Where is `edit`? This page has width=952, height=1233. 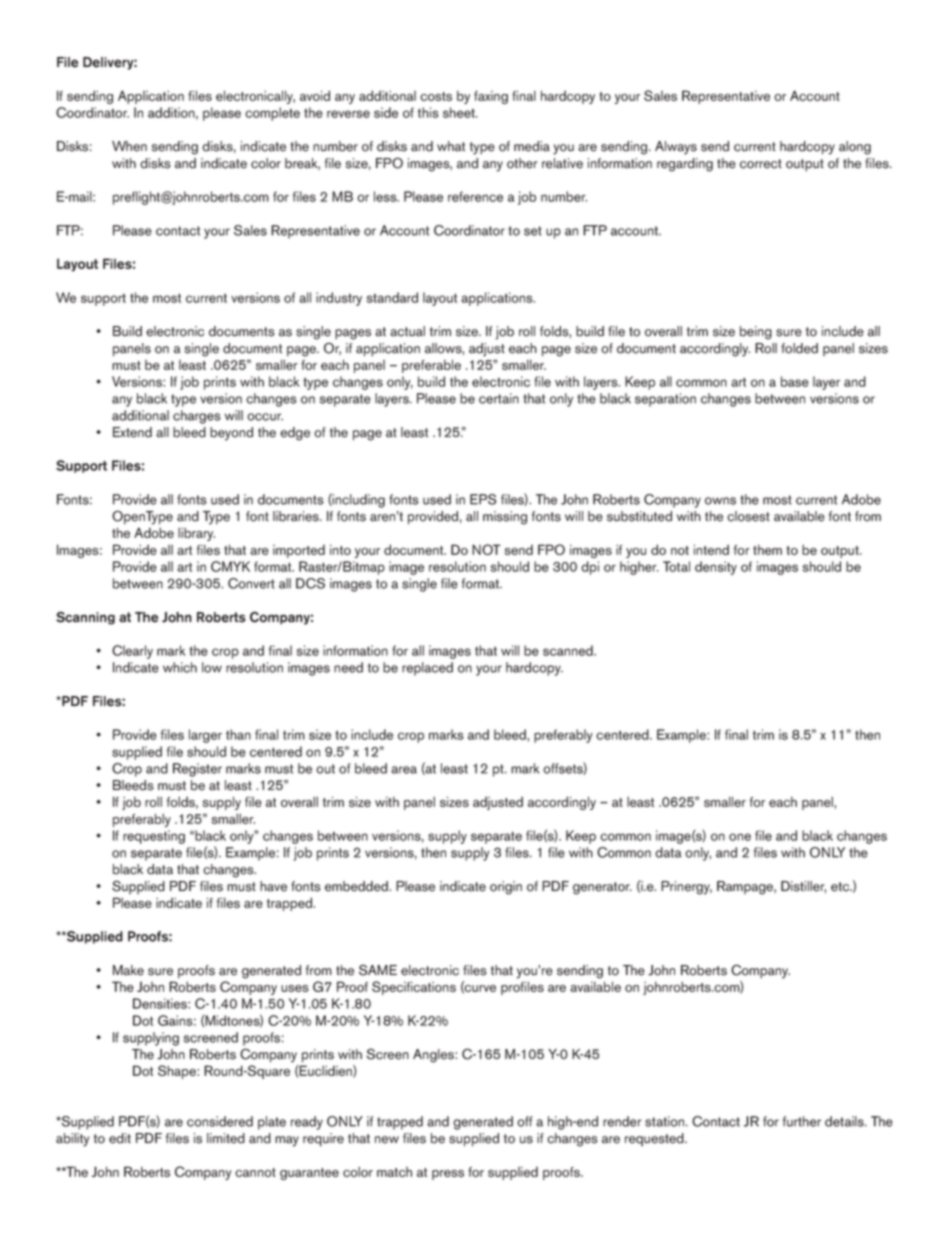 edit is located at coordinates (120, 1138).
